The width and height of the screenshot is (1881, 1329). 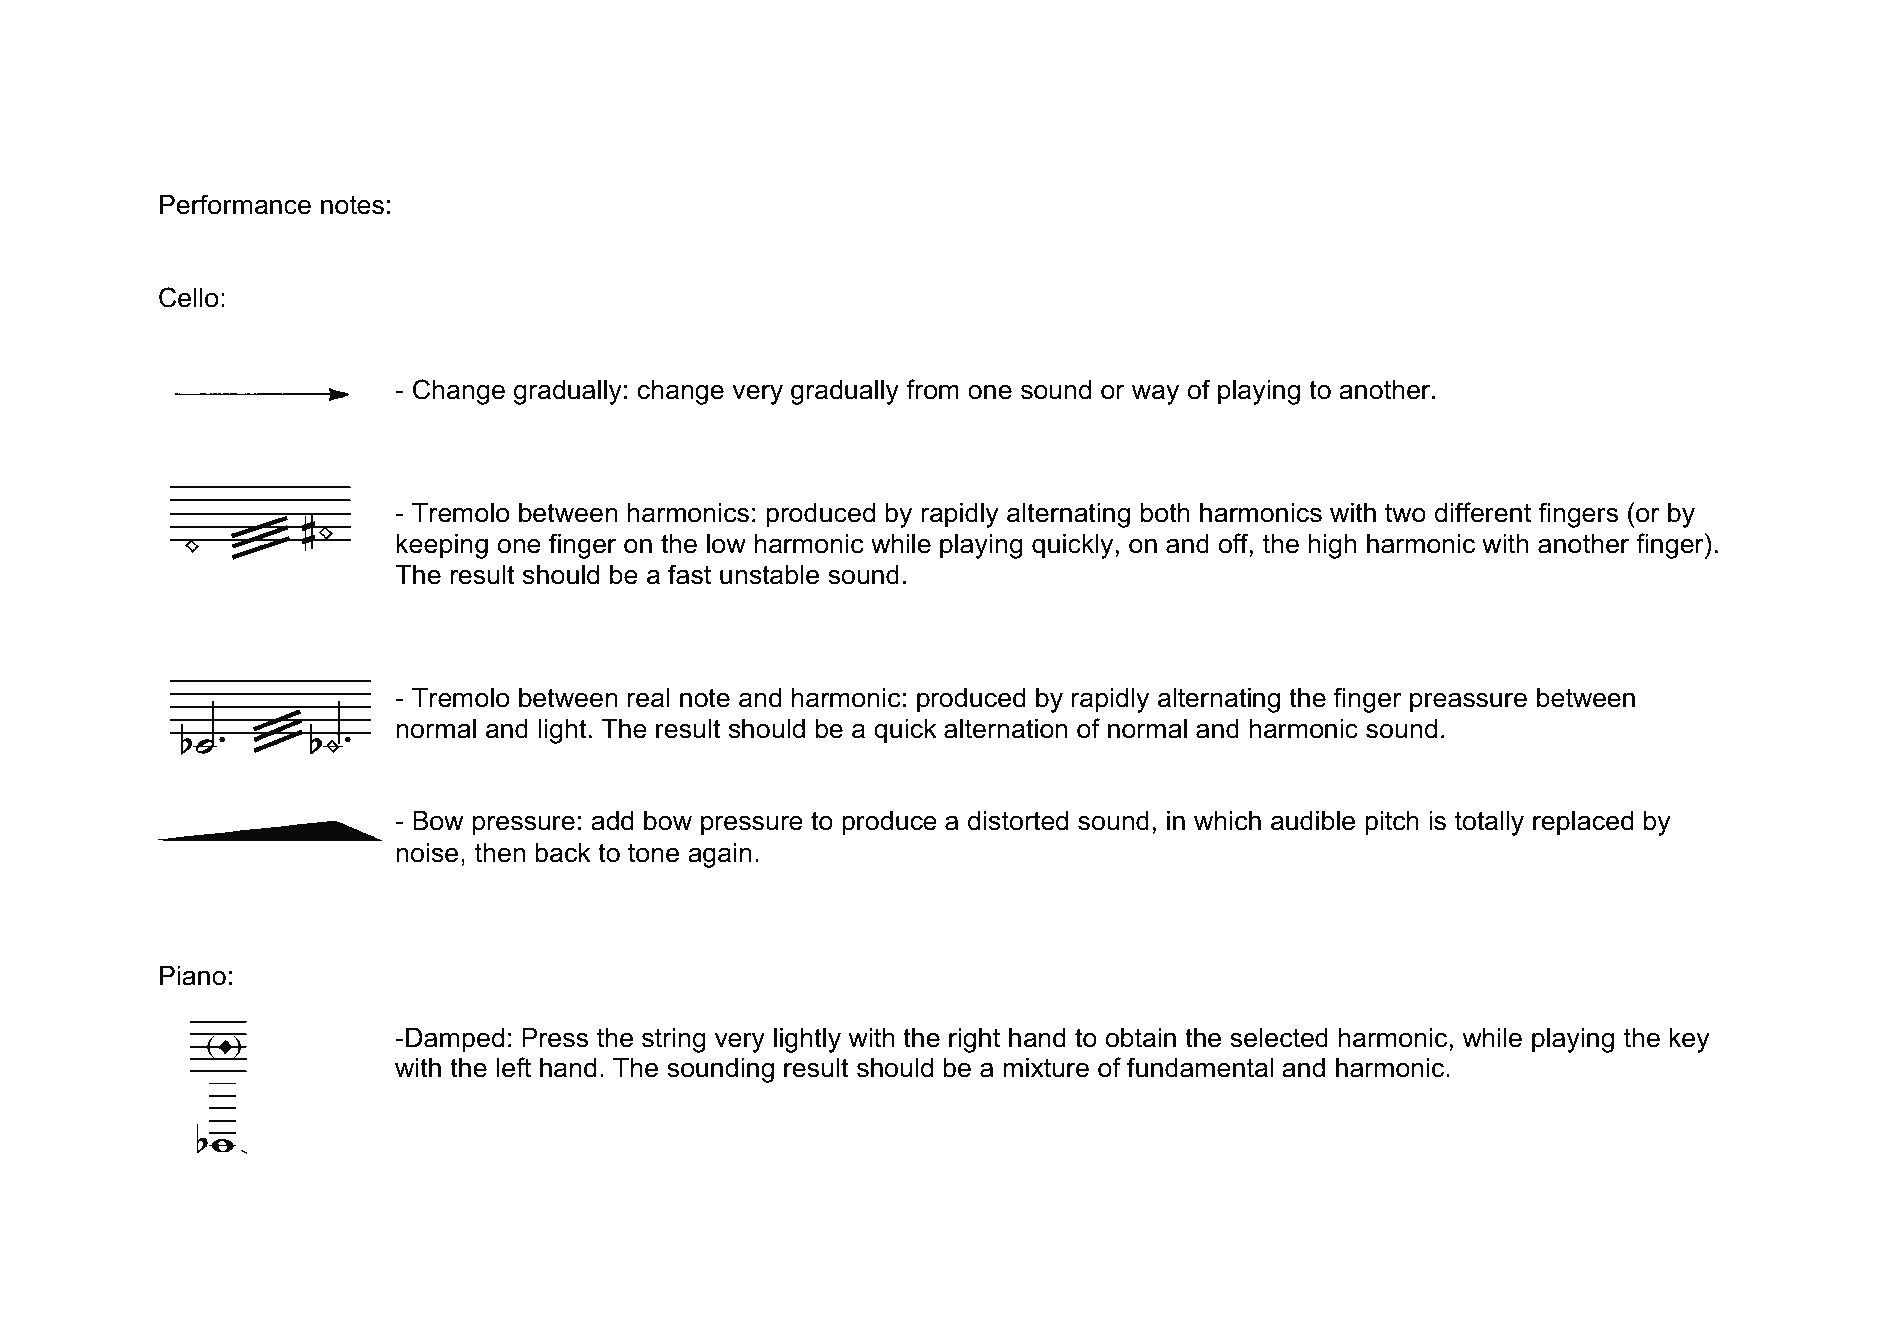 I want to click on from, so click(x=932, y=389).
